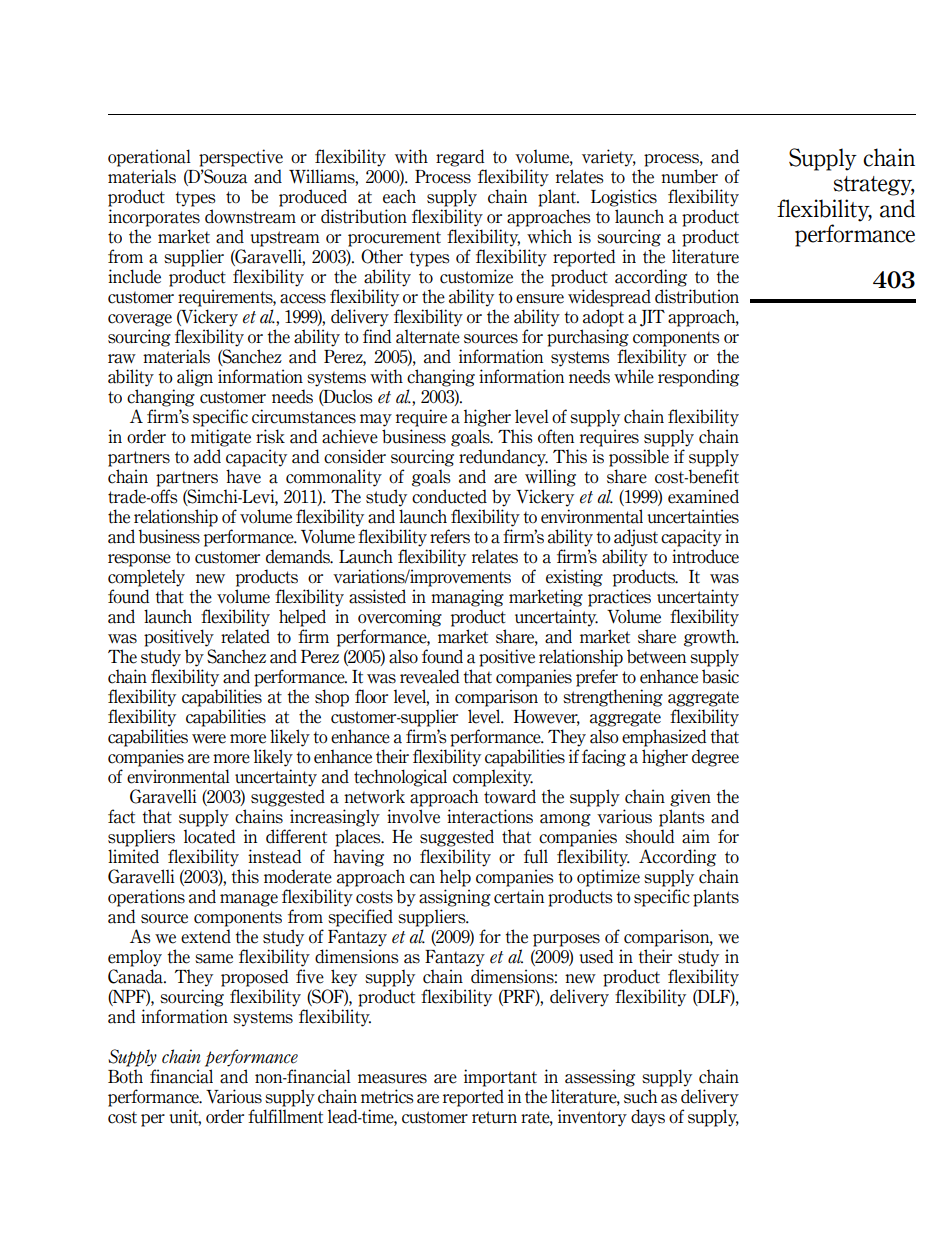 This screenshot has height=1242, width=952. Describe the element at coordinates (624, 198) in the screenshot. I see `Logistics` at that location.
